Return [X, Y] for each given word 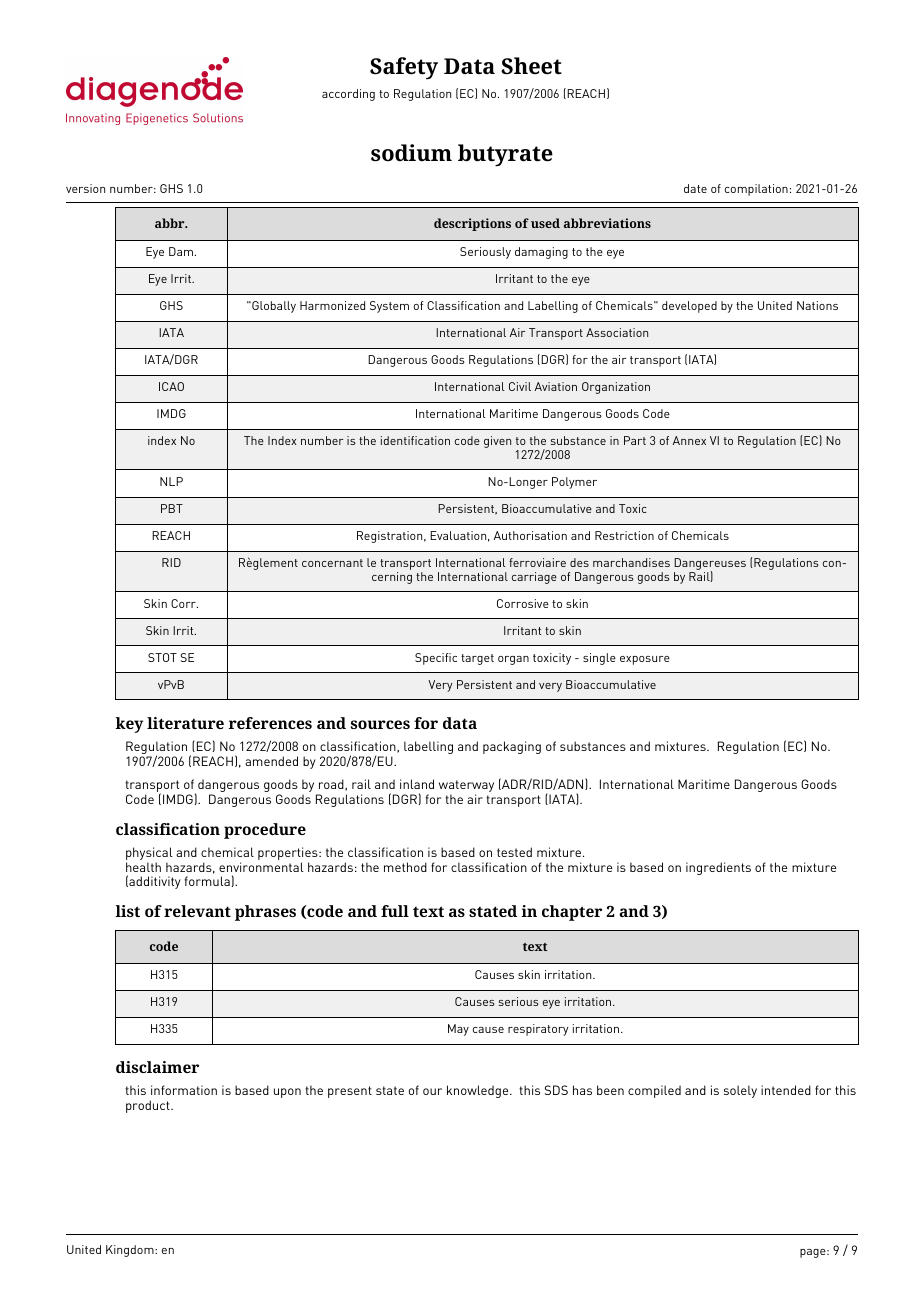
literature [185, 723]
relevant [197, 911]
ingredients [718, 868]
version [85, 188]
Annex [689, 440]
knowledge [479, 1091]
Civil [520, 386]
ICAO [171, 386]
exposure [645, 660]
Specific [436, 659]
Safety [404, 68]
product [149, 1106]
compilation [756, 190]
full [395, 911]
